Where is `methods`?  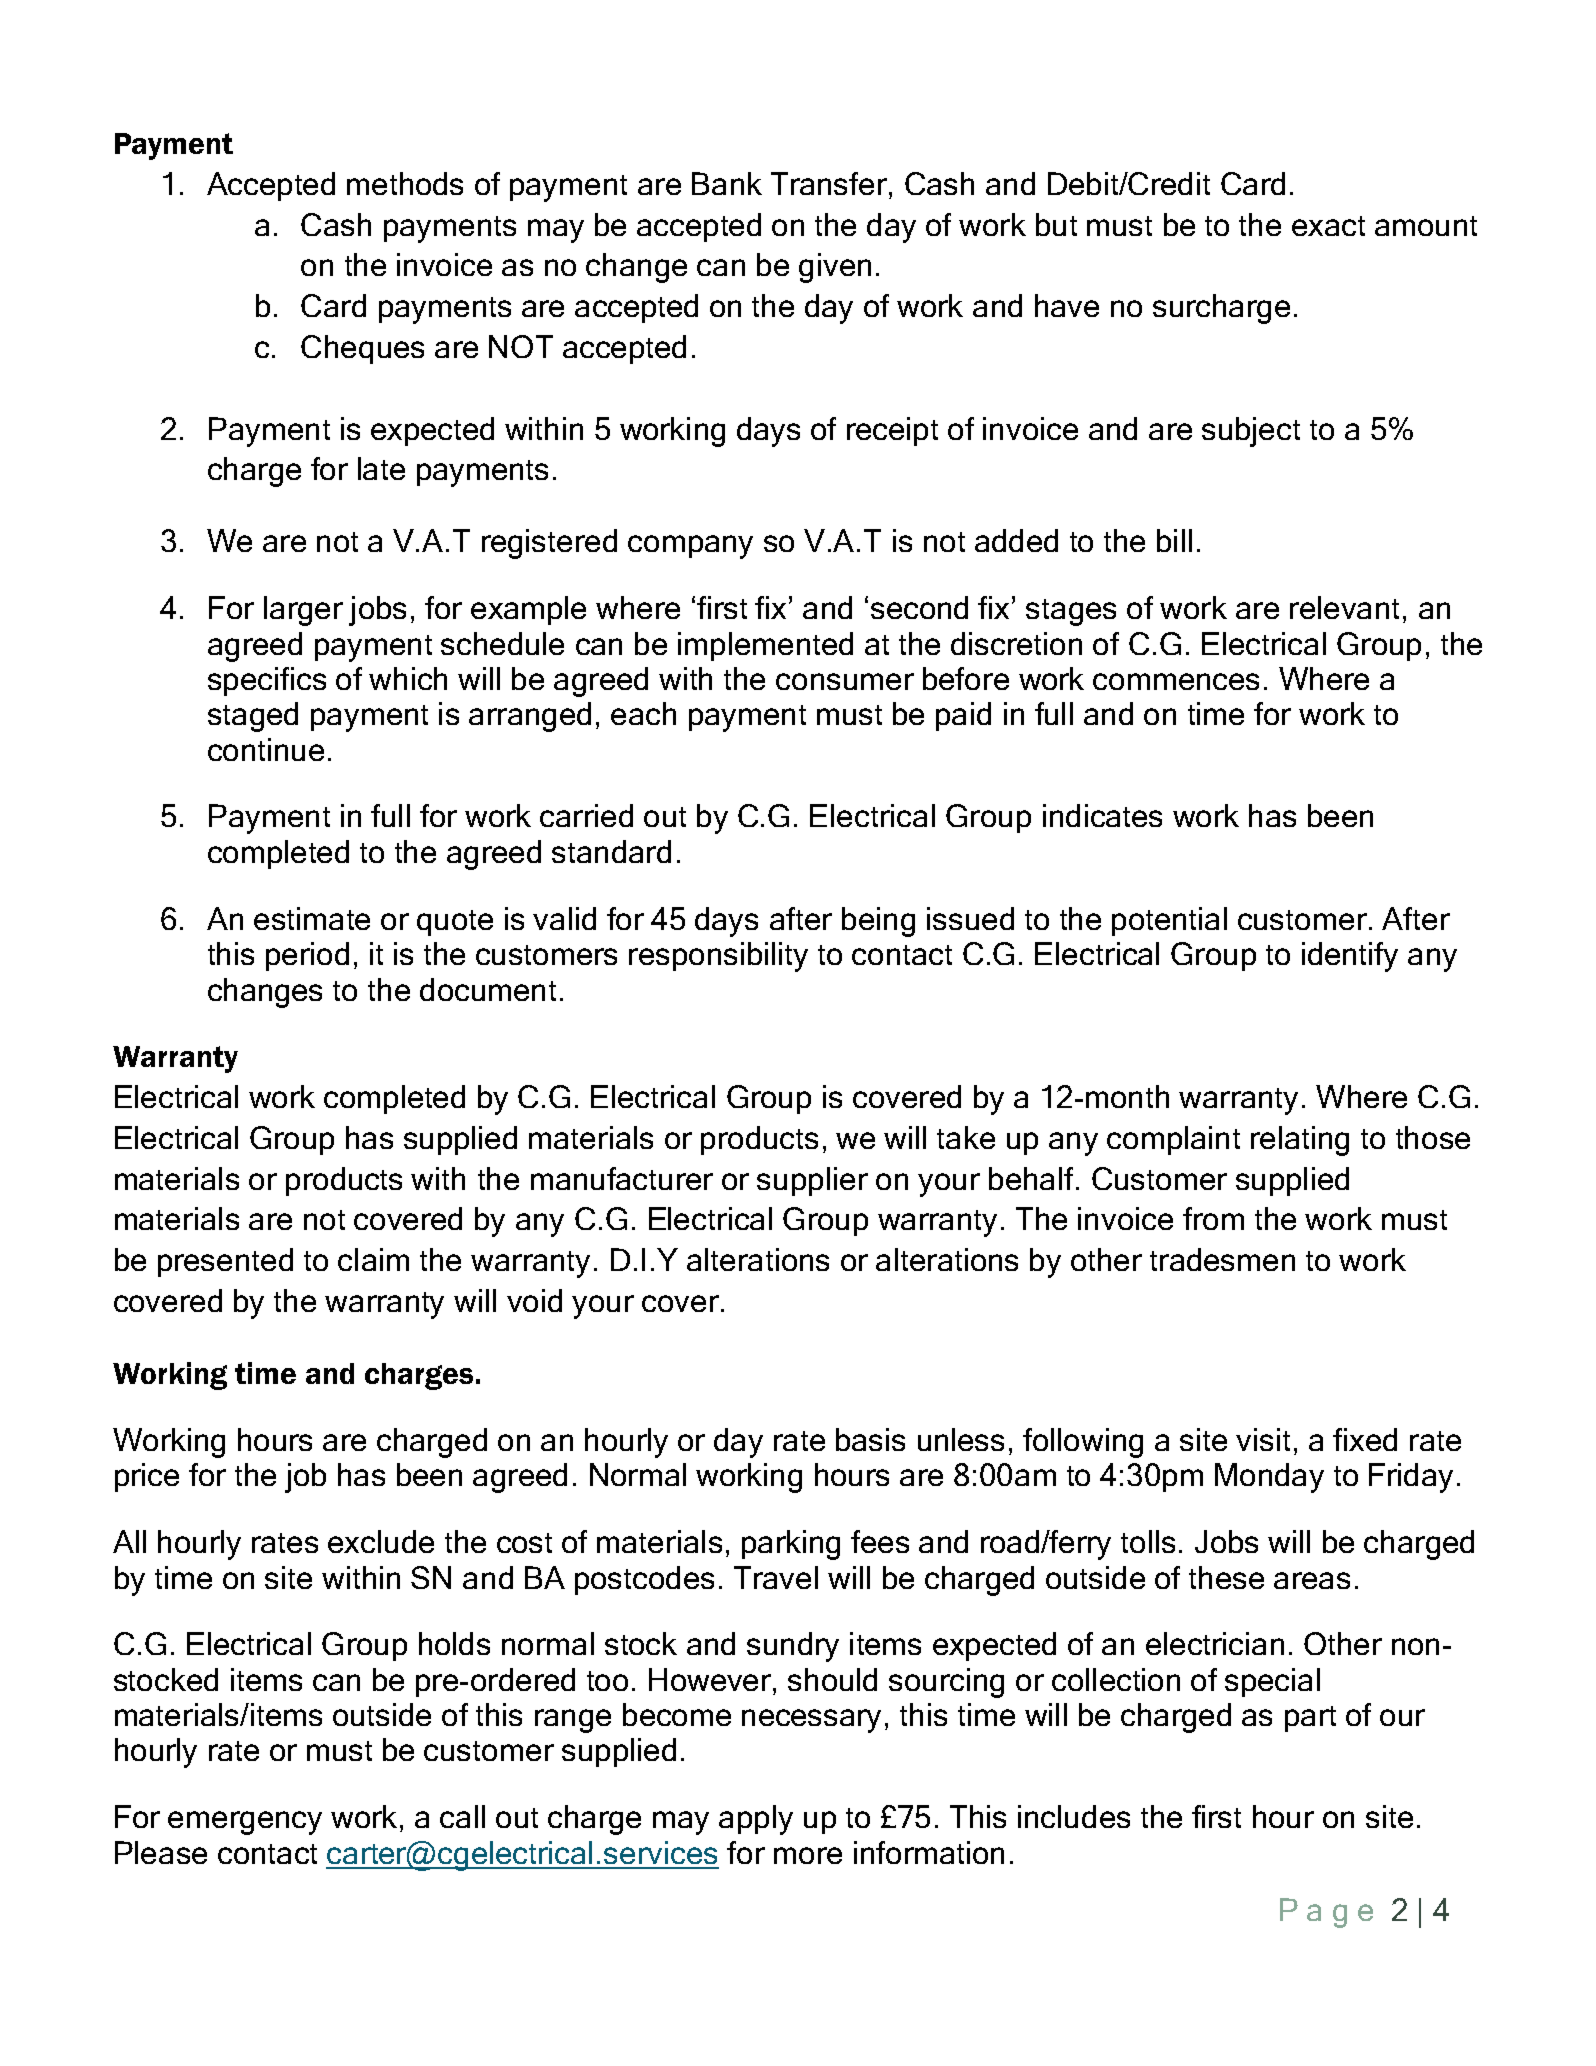
methods is located at coordinates (405, 183).
